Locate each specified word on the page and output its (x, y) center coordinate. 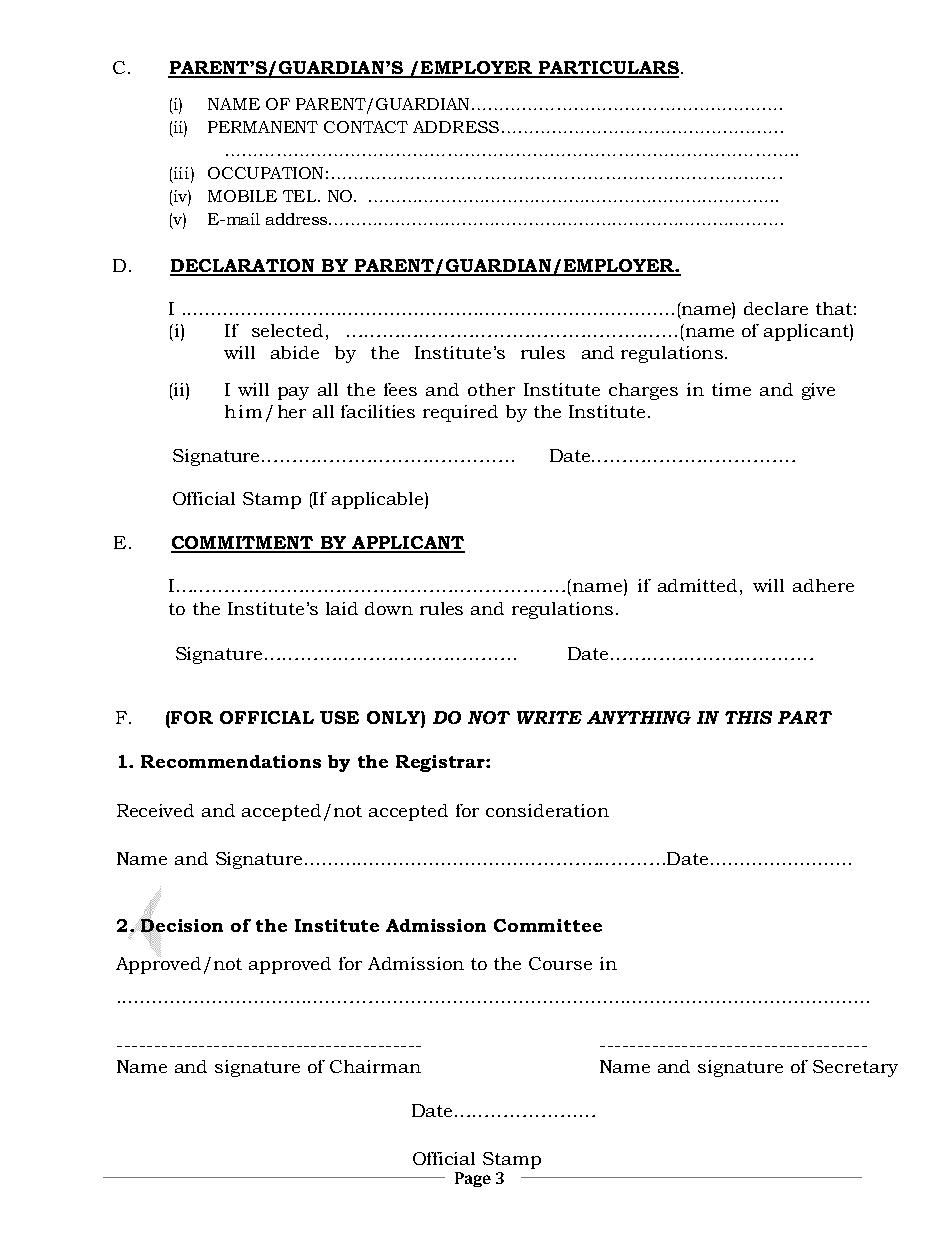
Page (473, 1179)
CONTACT (366, 127)
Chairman (375, 1066)
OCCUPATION (265, 173)
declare (776, 308)
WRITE (549, 717)
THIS (748, 717)
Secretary (855, 1068)
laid (342, 608)
